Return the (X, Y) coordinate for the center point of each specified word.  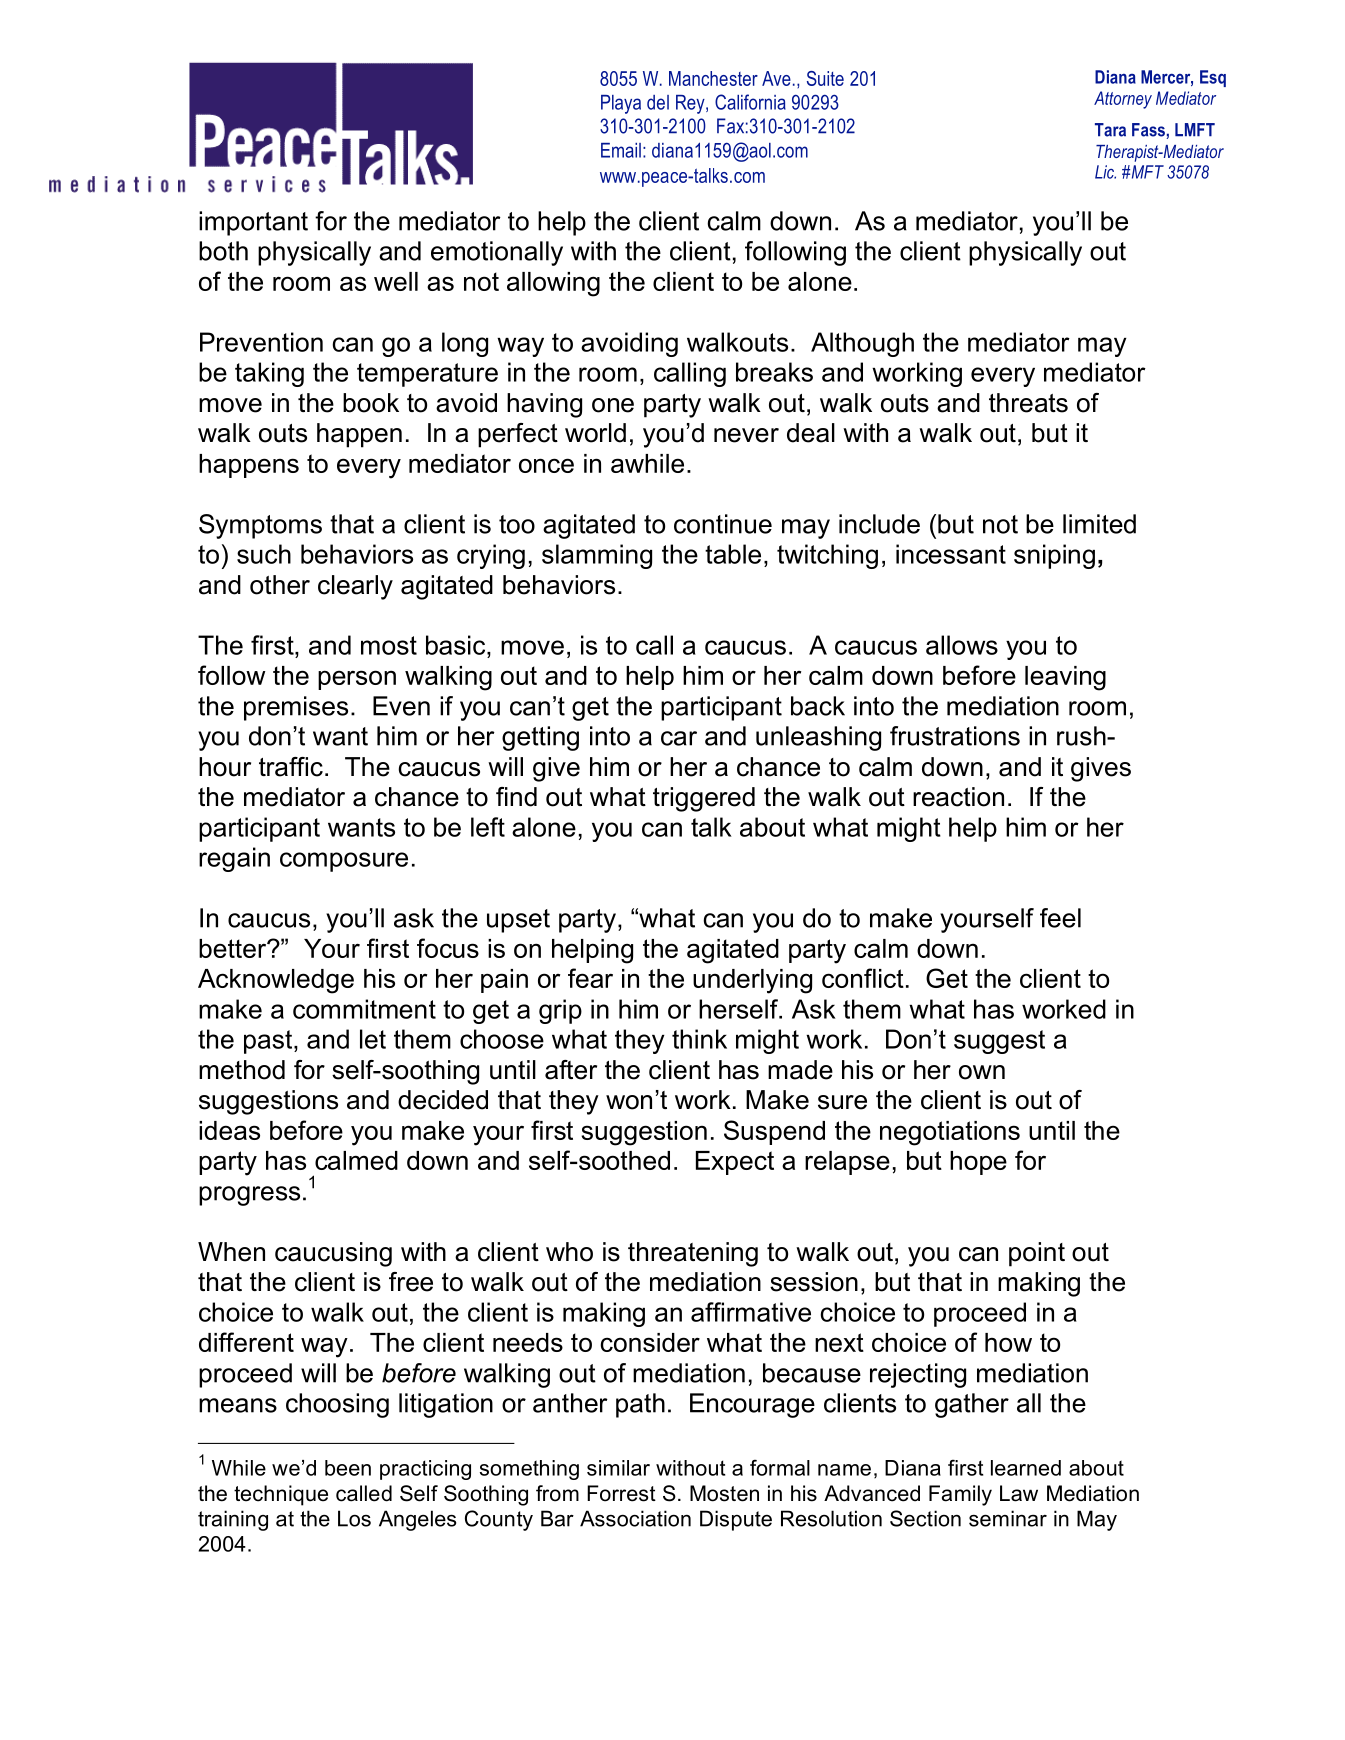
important (253, 223)
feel (1060, 918)
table (733, 554)
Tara (1110, 130)
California (750, 102)
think (699, 1039)
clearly (355, 587)
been (348, 1468)
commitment (364, 1009)
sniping (1054, 556)
